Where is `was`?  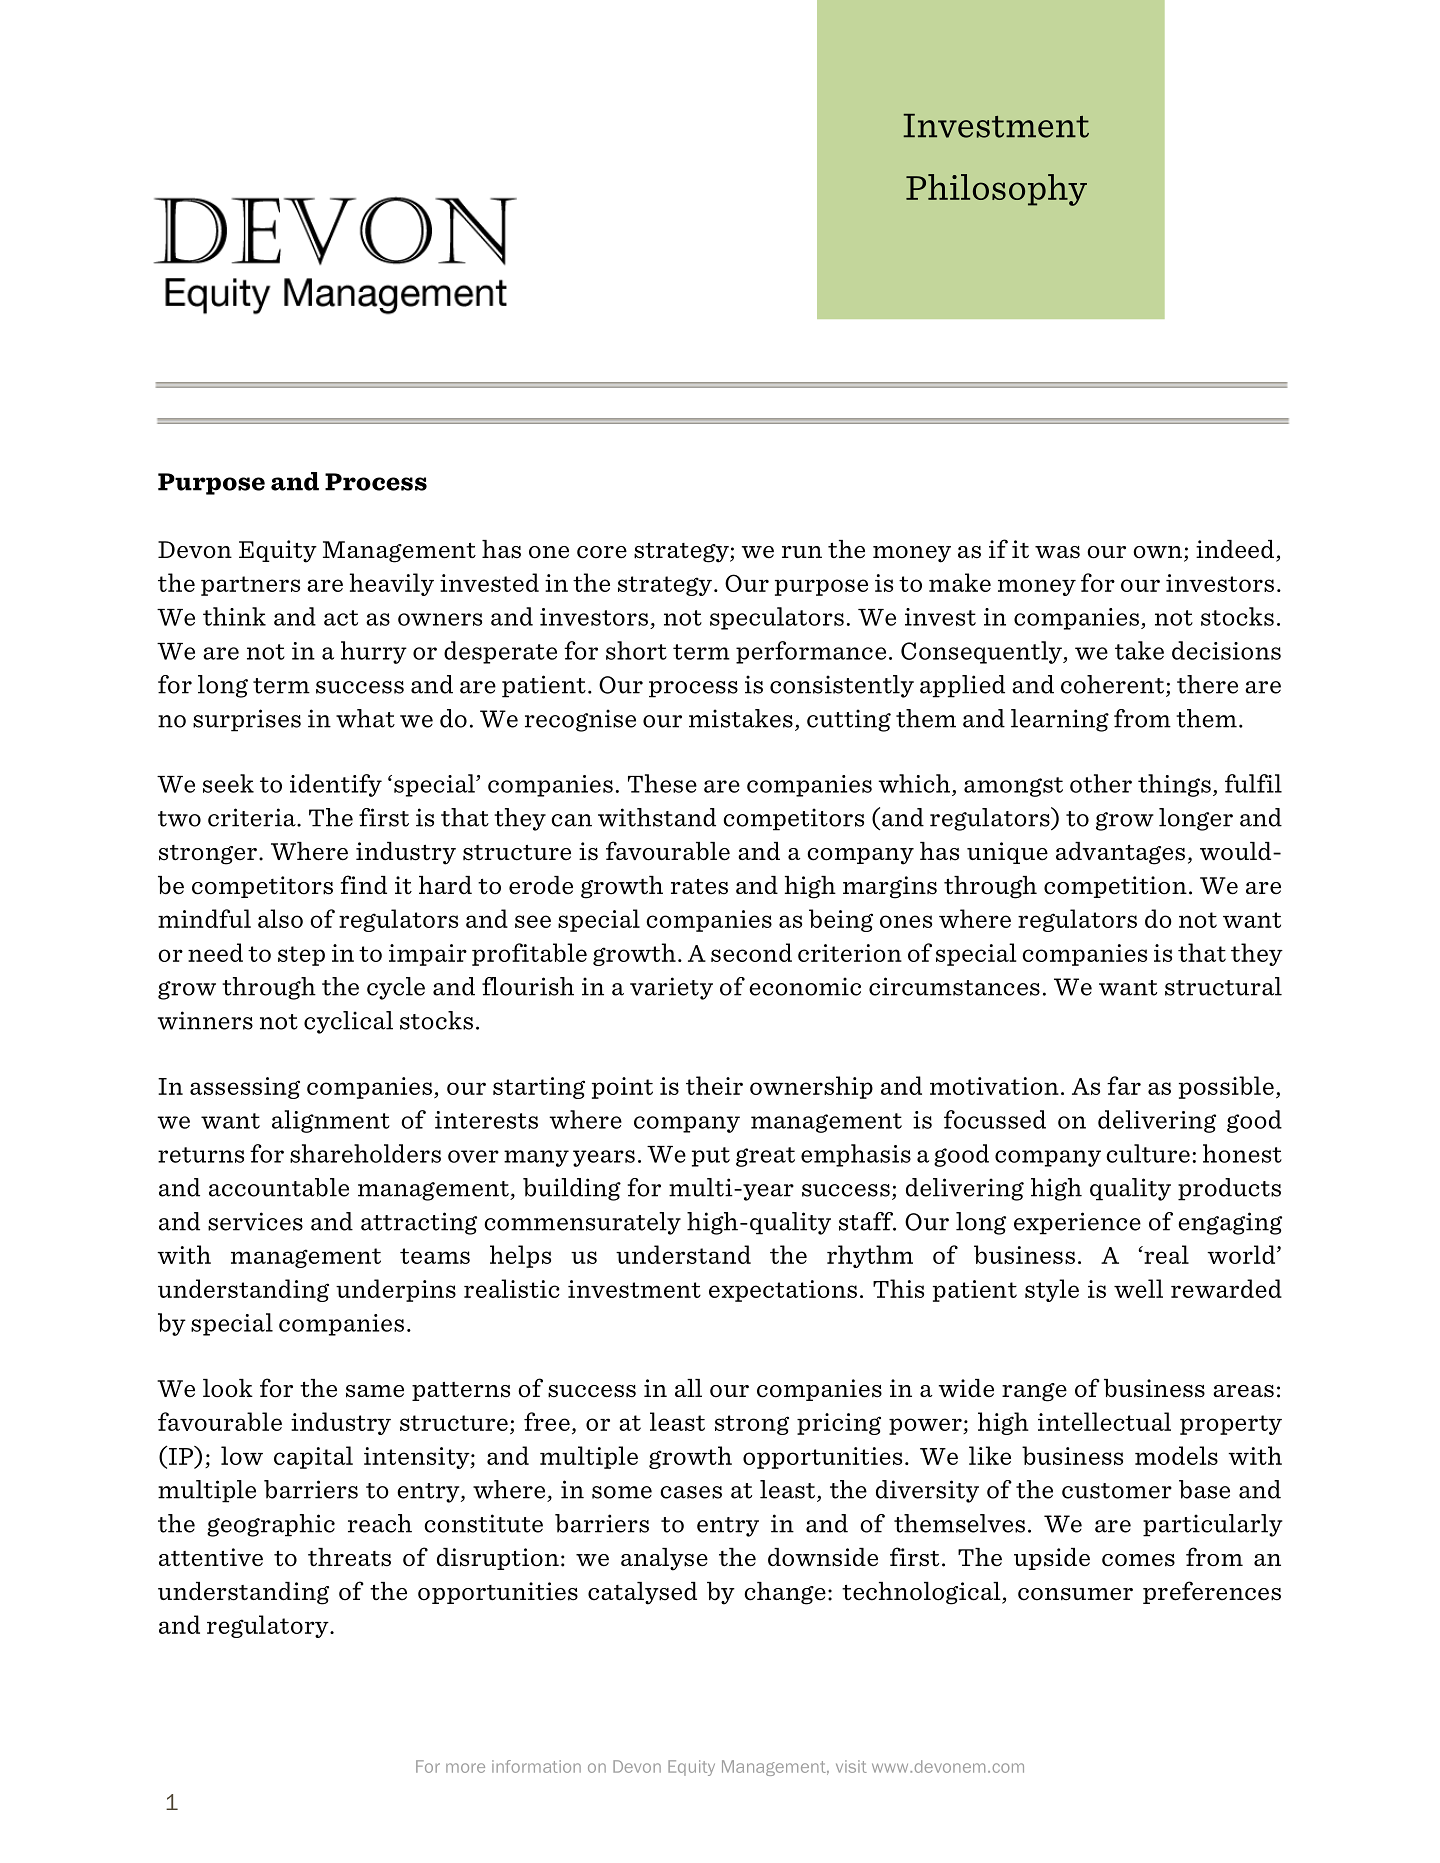
was is located at coordinates (1057, 552).
